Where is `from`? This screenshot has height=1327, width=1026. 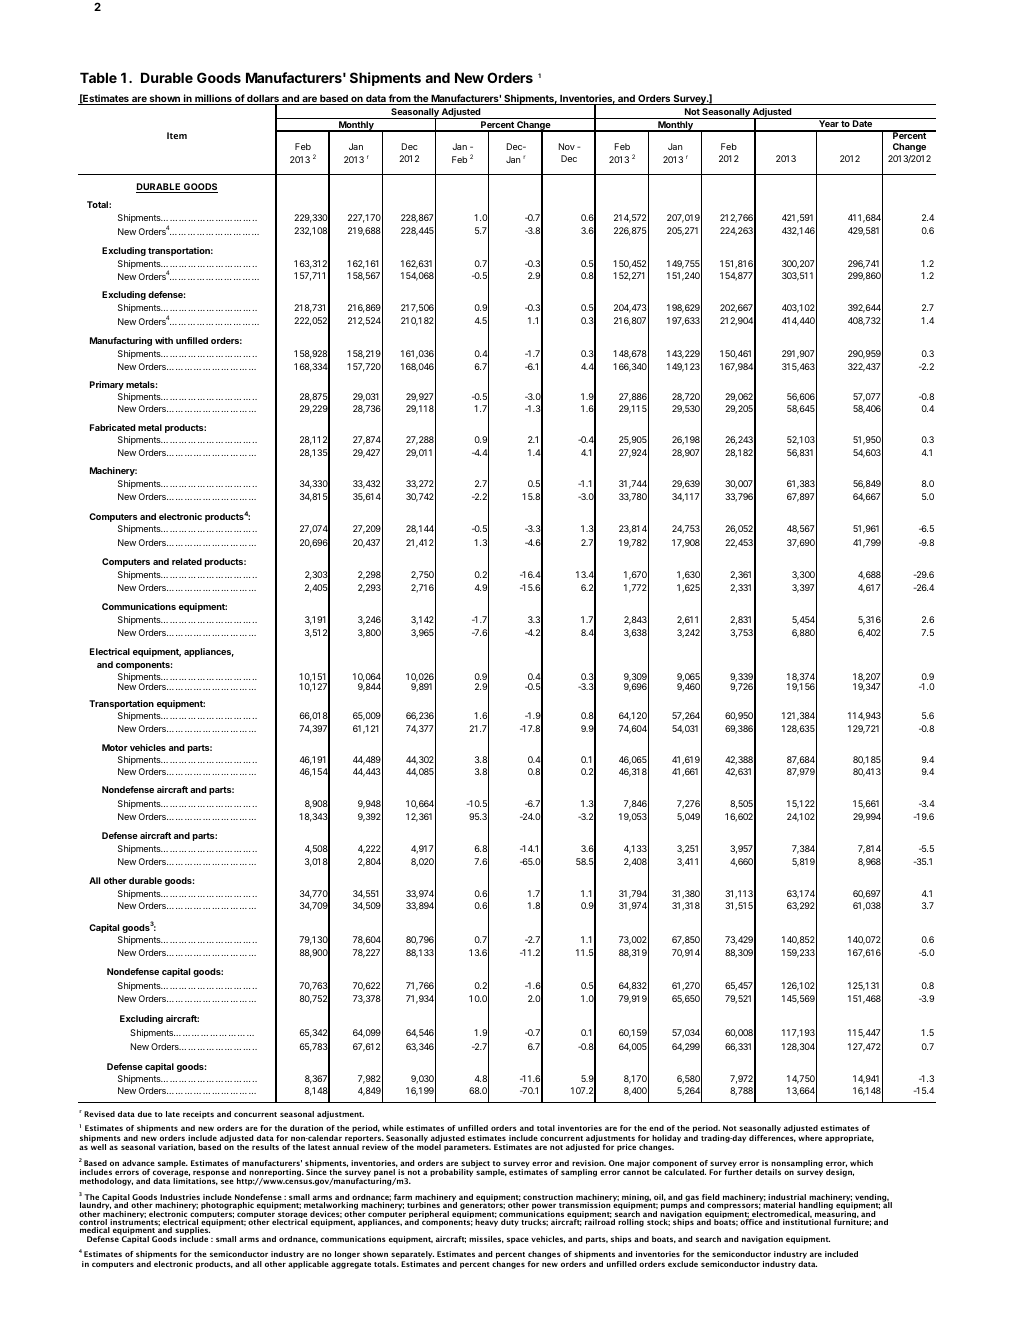 from is located at coordinates (399, 99).
